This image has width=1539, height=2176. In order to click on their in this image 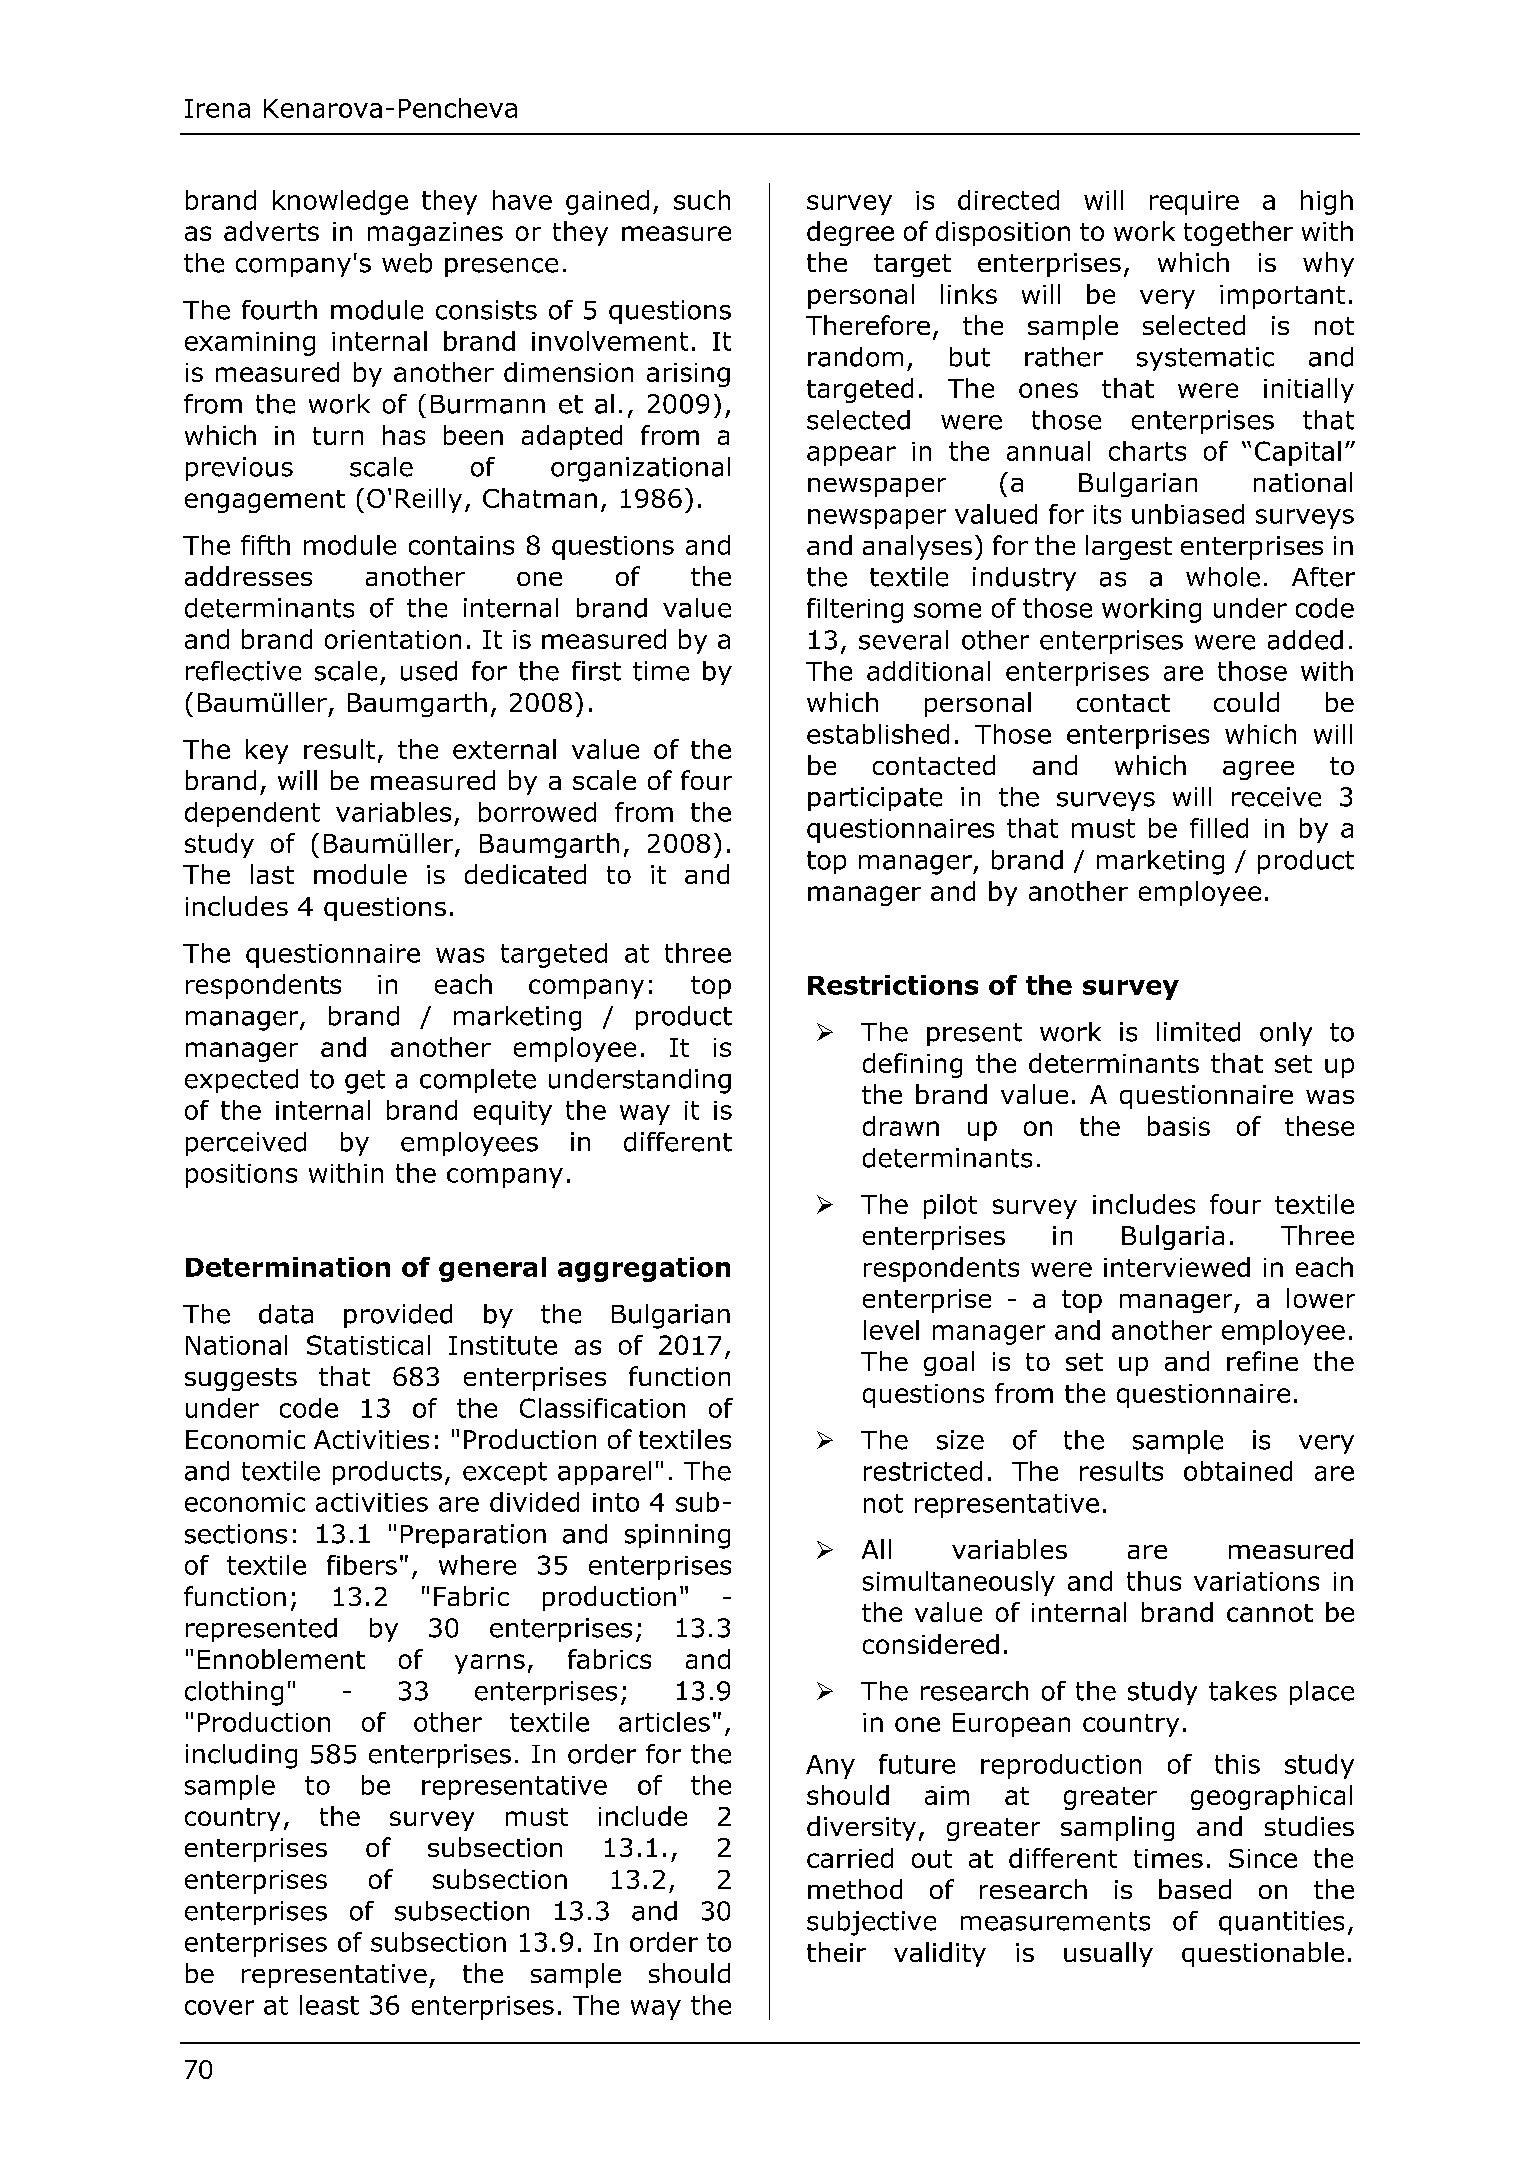, I will do `click(836, 1952)`.
